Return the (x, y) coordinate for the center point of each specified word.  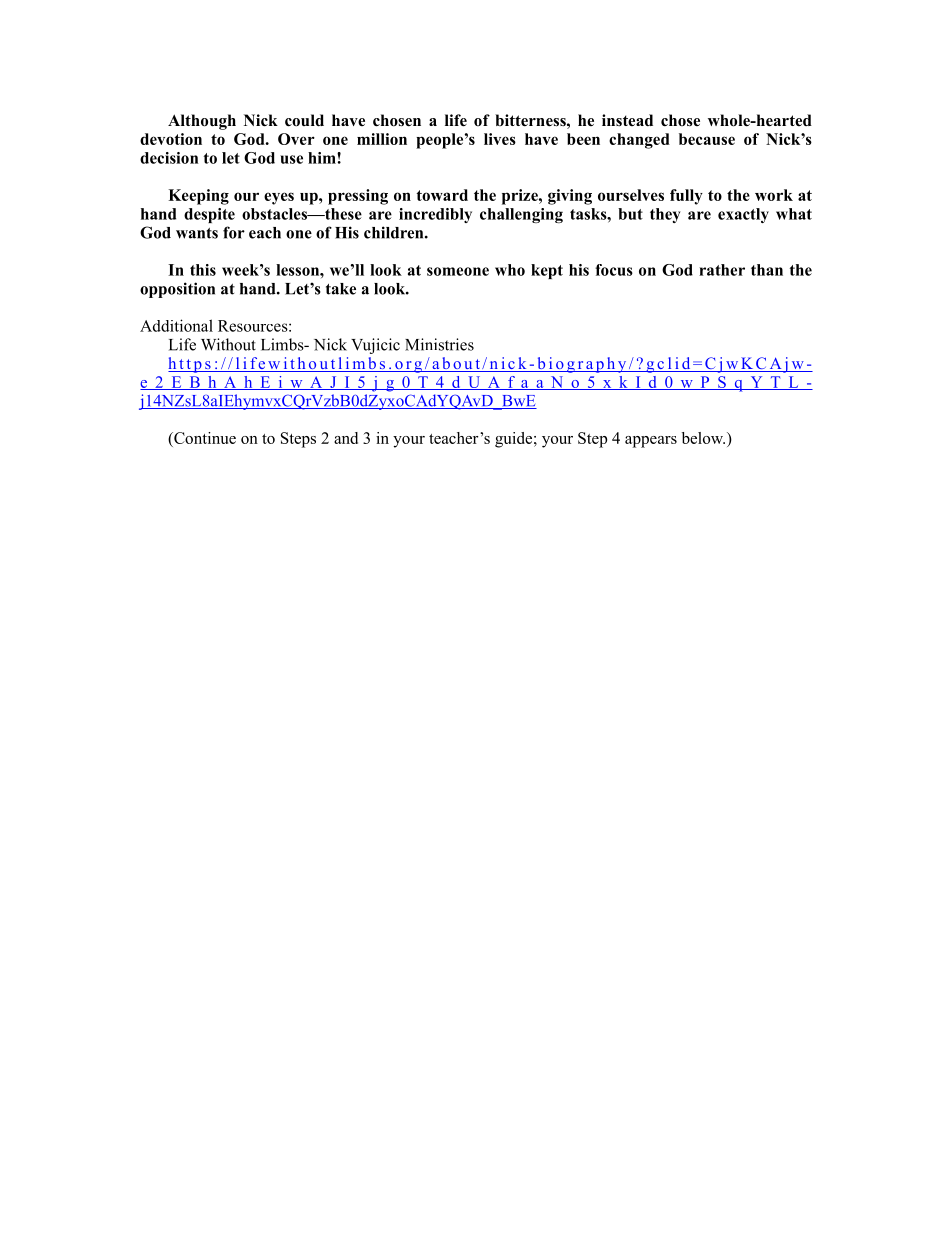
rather (722, 270)
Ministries (439, 344)
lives (500, 139)
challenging (521, 215)
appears (651, 442)
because (707, 139)
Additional (176, 325)
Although (202, 122)
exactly (743, 215)
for (234, 232)
